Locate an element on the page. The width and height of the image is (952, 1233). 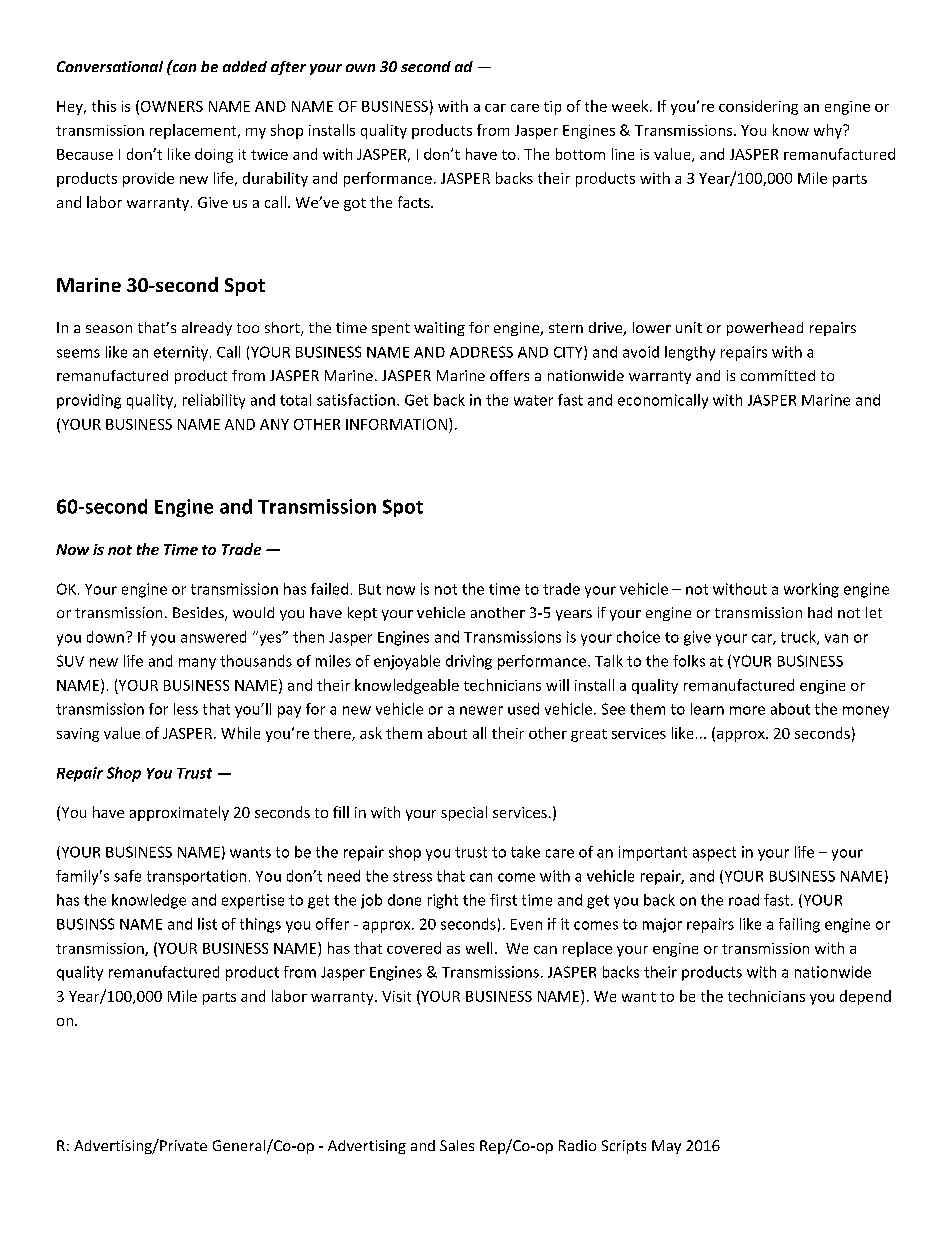
May is located at coordinates (666, 1147).
